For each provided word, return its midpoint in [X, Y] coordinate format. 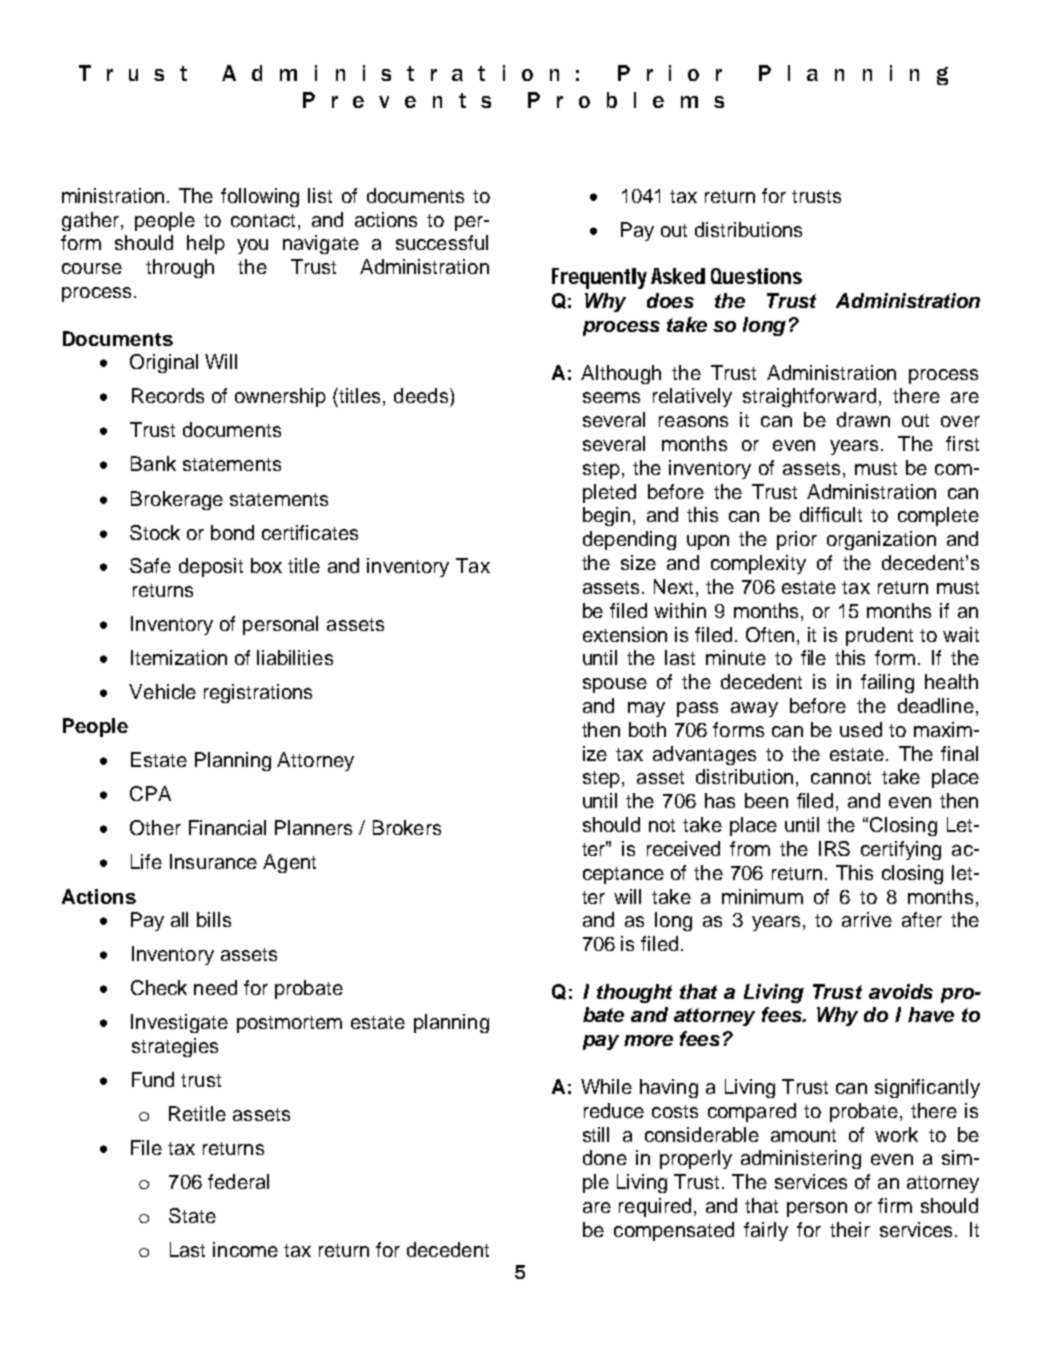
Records [168, 395]
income [245, 1249]
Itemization [179, 657]
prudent [879, 636]
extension [625, 634]
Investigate [179, 1023]
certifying [901, 850]
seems [611, 397]
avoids [901, 991]
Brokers [407, 827]
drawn [863, 419]
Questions [756, 276]
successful [442, 242]
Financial [227, 827]
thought [634, 993]
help [206, 244]
